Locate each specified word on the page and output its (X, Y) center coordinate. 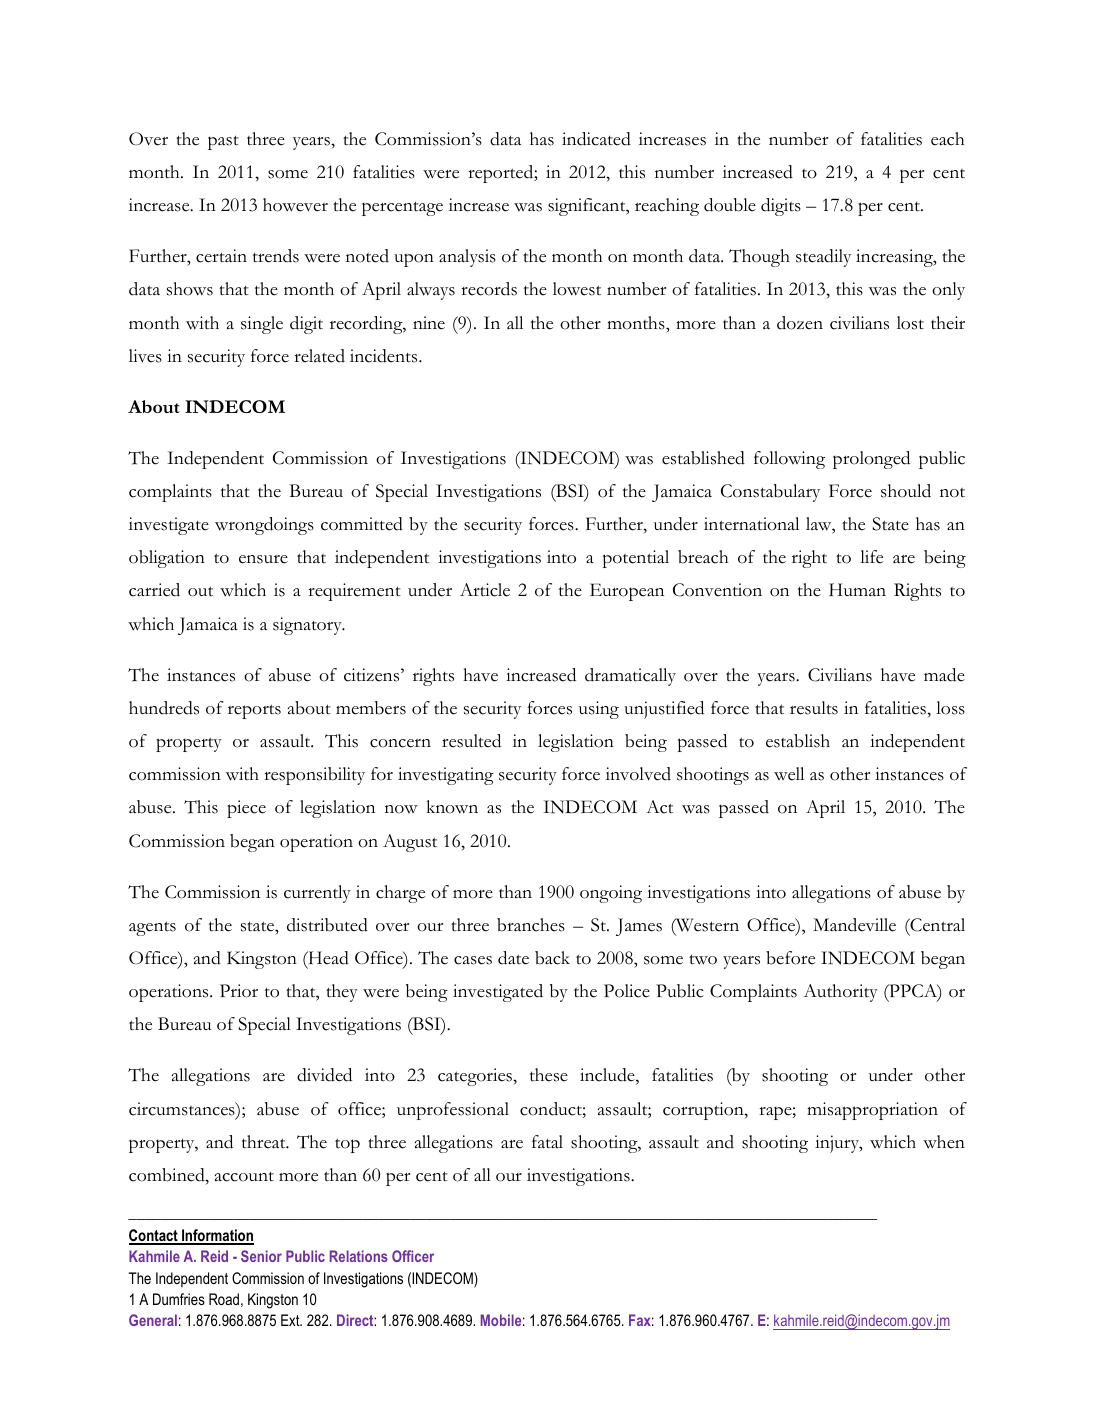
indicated (596, 139)
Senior (261, 1256)
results (814, 708)
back (552, 958)
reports (254, 711)
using (599, 710)
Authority (840, 993)
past (223, 142)
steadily (823, 258)
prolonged (871, 460)
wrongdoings (264, 526)
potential (636, 559)
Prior (239, 991)
